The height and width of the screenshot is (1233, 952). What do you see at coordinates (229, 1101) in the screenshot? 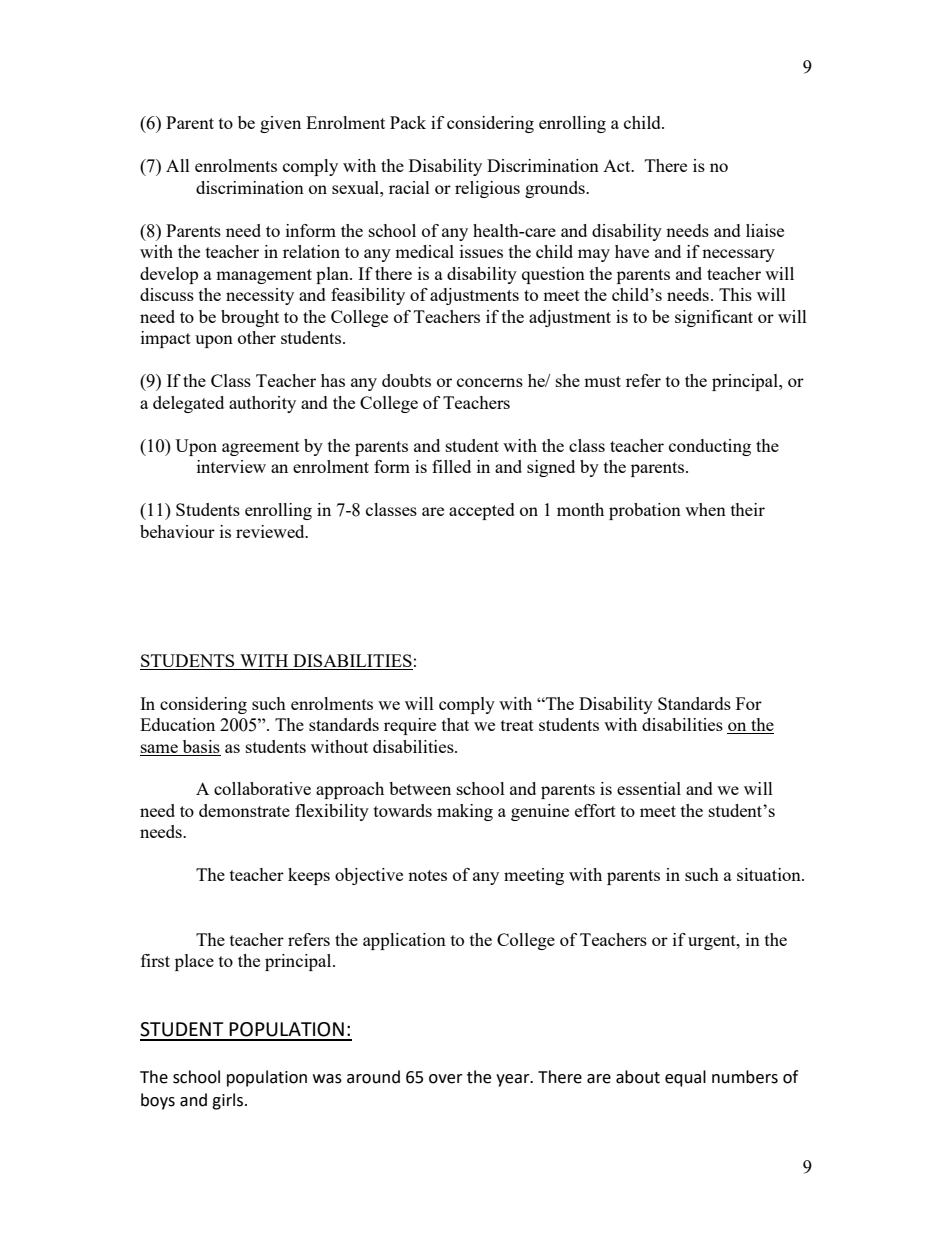
I see `girls` at bounding box center [229, 1101].
